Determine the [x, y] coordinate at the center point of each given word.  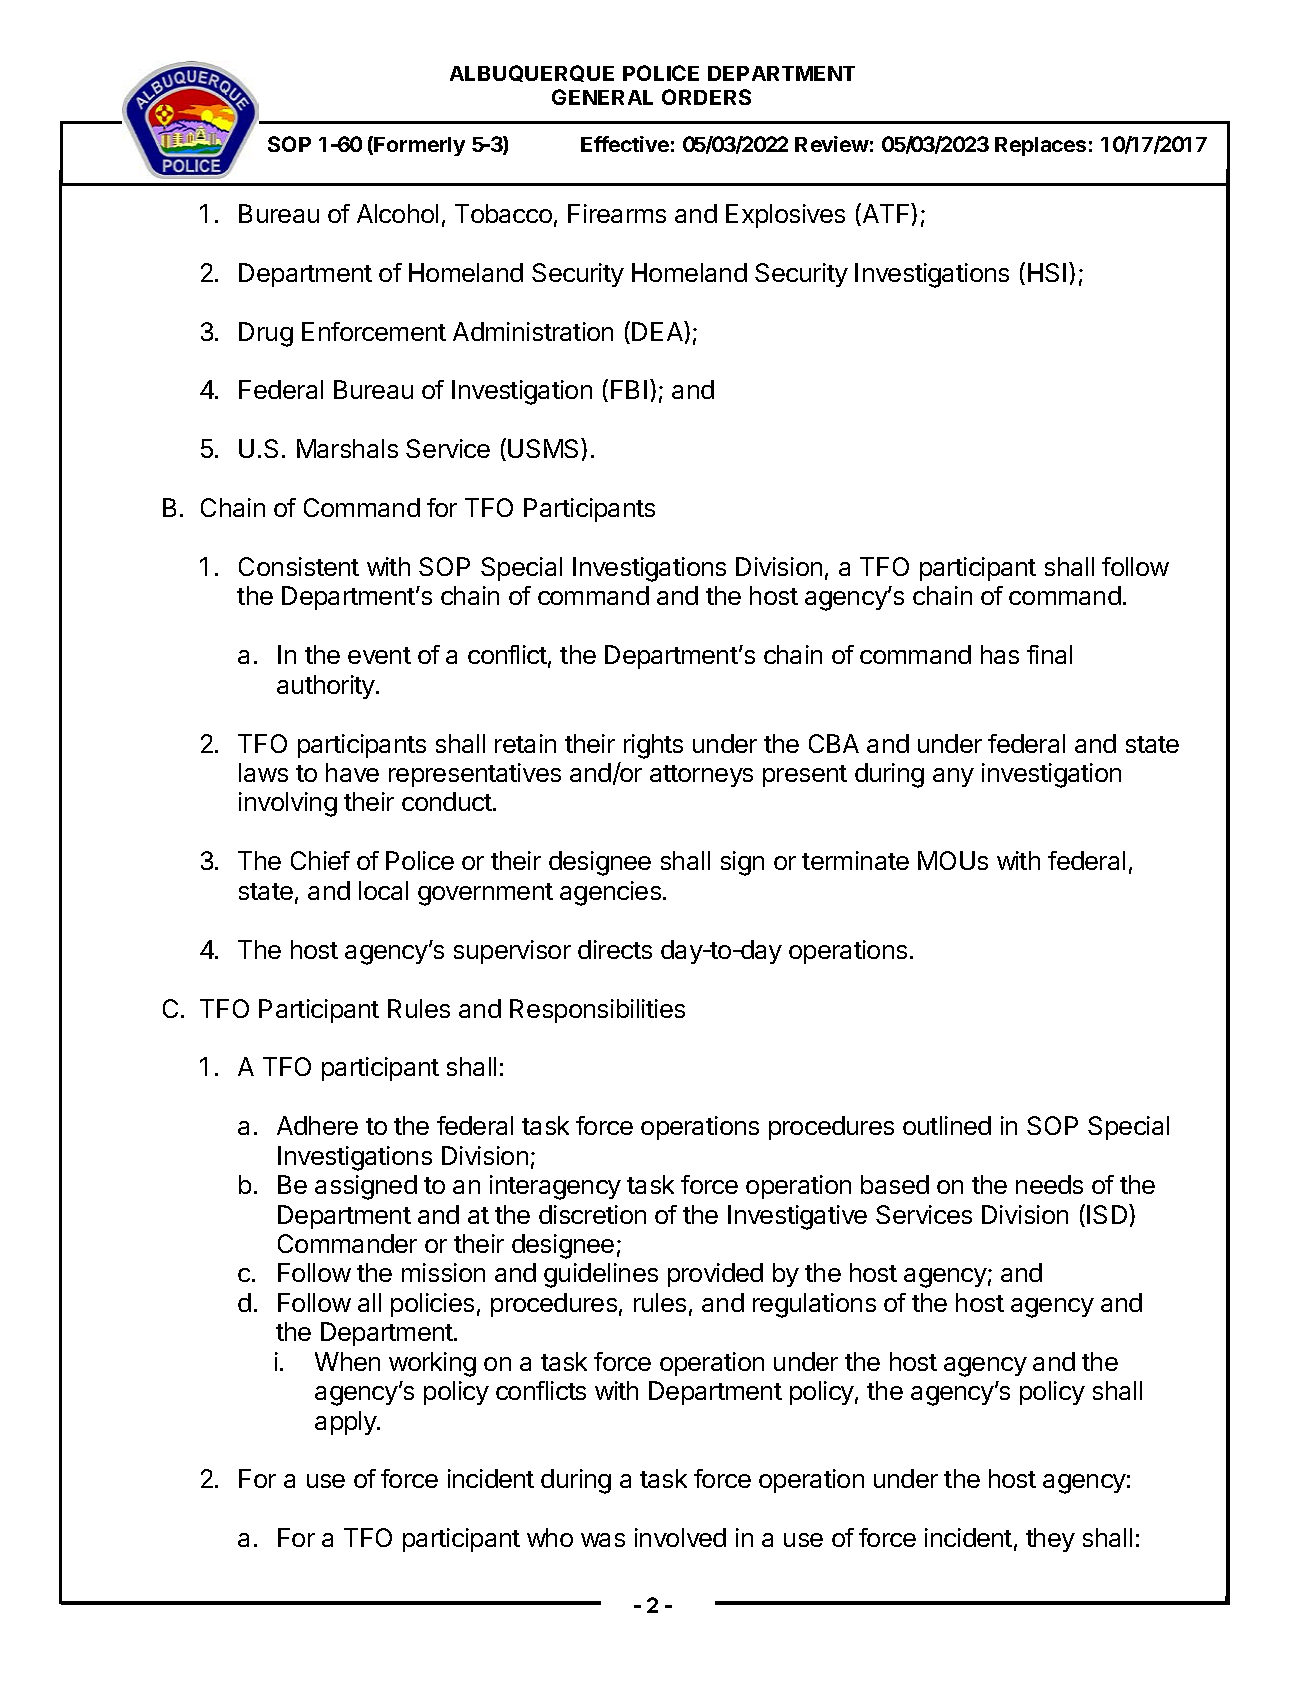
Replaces [1040, 146]
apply [346, 1423]
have [352, 772]
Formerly [419, 146]
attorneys [701, 776]
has [1000, 654]
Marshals [347, 448]
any [953, 777]
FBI [629, 389]
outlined [947, 1125]
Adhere [317, 1125]
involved [680, 1537]
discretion [592, 1214]
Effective [625, 144]
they [1050, 1540]
